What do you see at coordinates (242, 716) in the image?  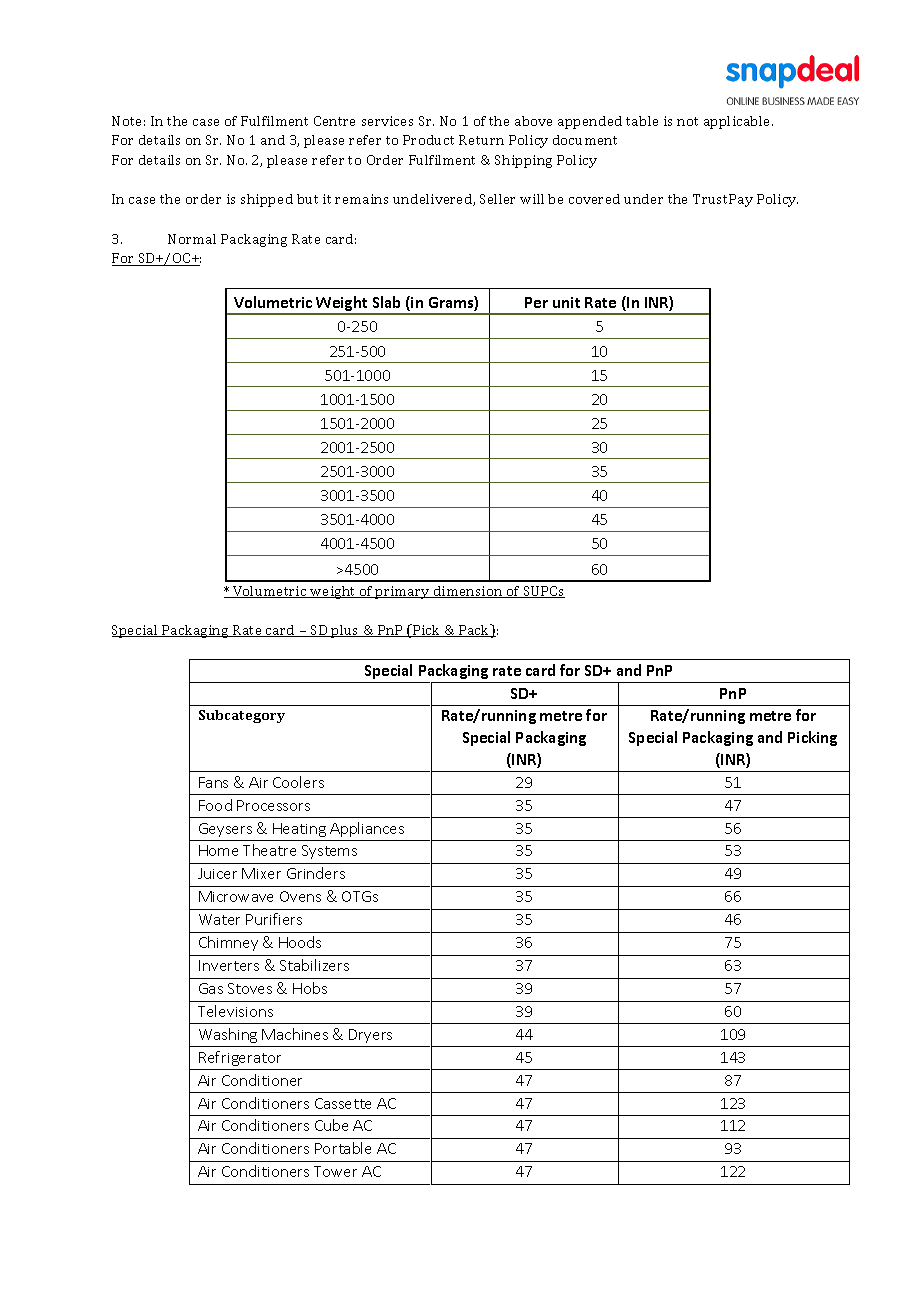 I see `Subcategory` at bounding box center [242, 716].
